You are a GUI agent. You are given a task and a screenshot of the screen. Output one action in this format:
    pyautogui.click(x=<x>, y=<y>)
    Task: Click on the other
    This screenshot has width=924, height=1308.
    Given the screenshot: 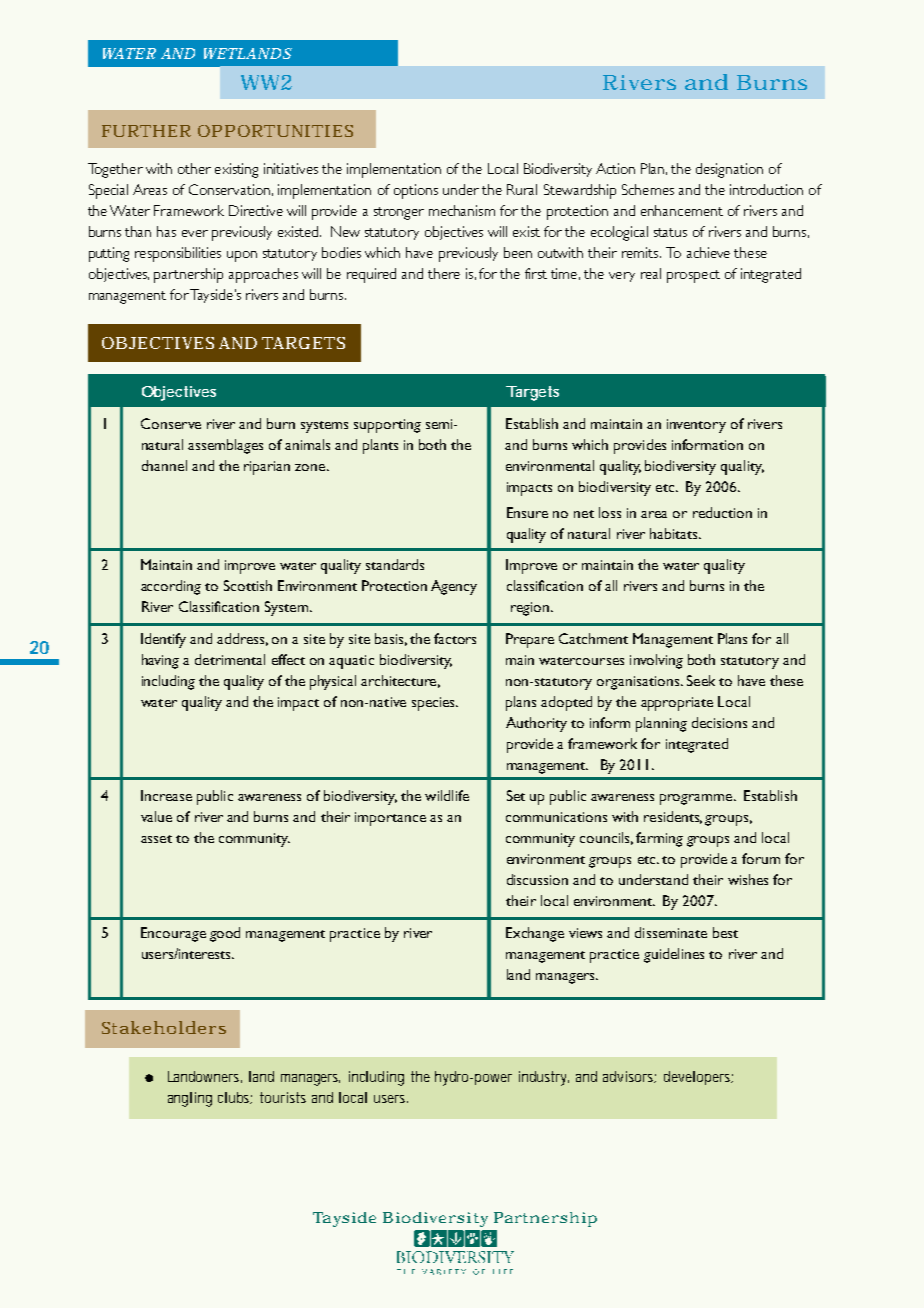 What is the action you would take?
    pyautogui.click(x=194, y=168)
